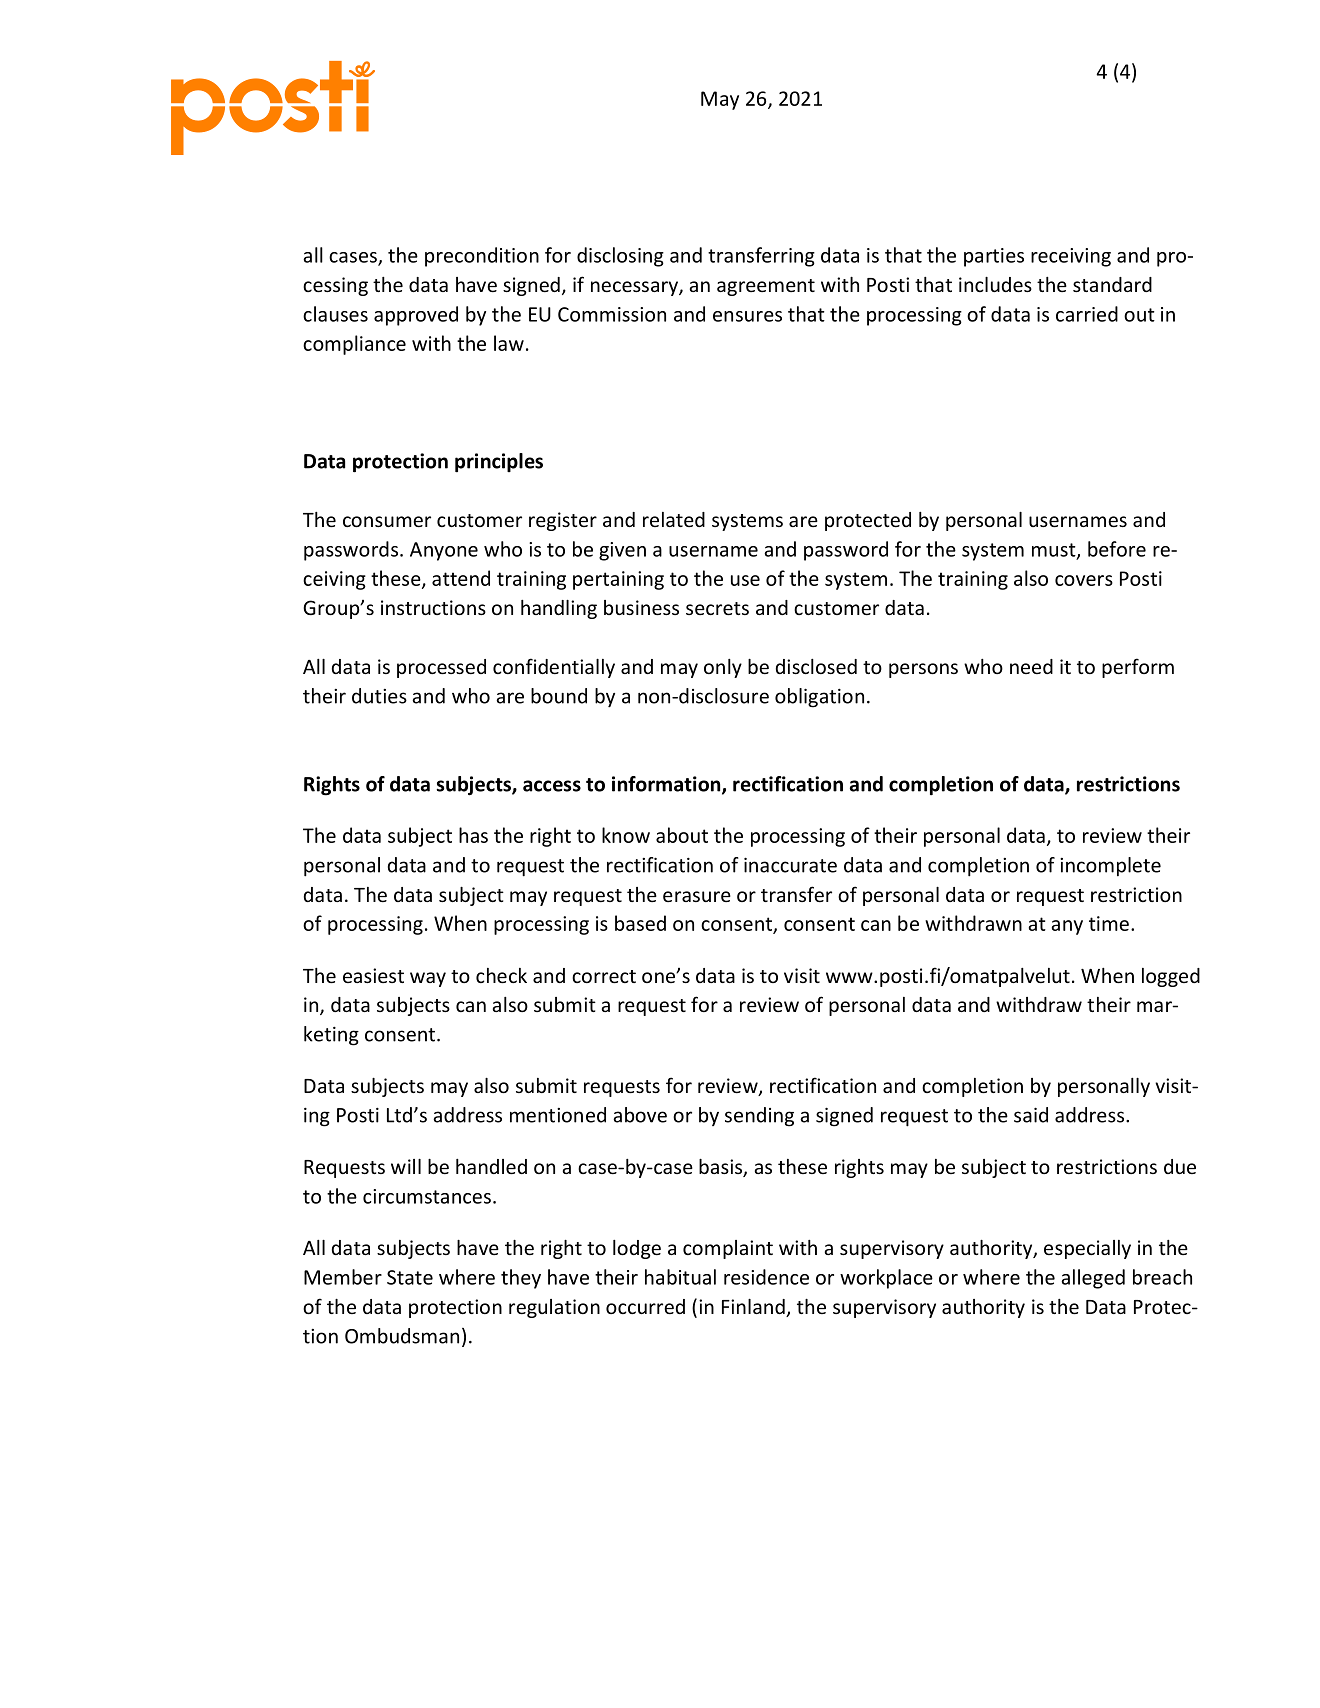 The width and height of the page is (1320, 1708). What do you see at coordinates (1055, 551) in the page?
I see `must` at bounding box center [1055, 551].
